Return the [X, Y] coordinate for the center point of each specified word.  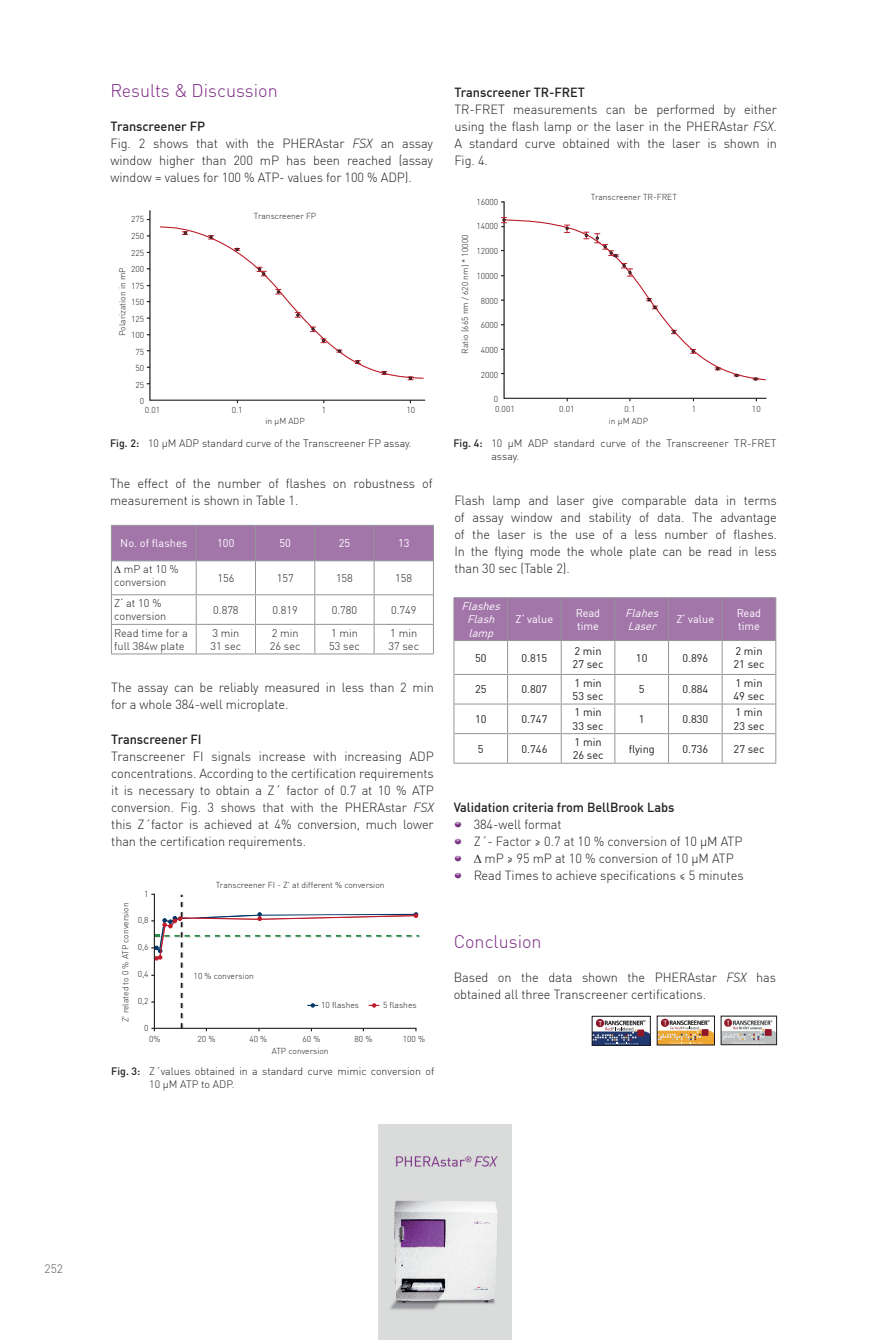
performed [685, 110]
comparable [654, 501]
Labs [661, 807]
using [469, 127]
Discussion [234, 90]
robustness [384, 483]
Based [471, 977]
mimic [352, 1071]
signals [231, 757]
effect [153, 483]
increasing [373, 757]
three [536, 994]
